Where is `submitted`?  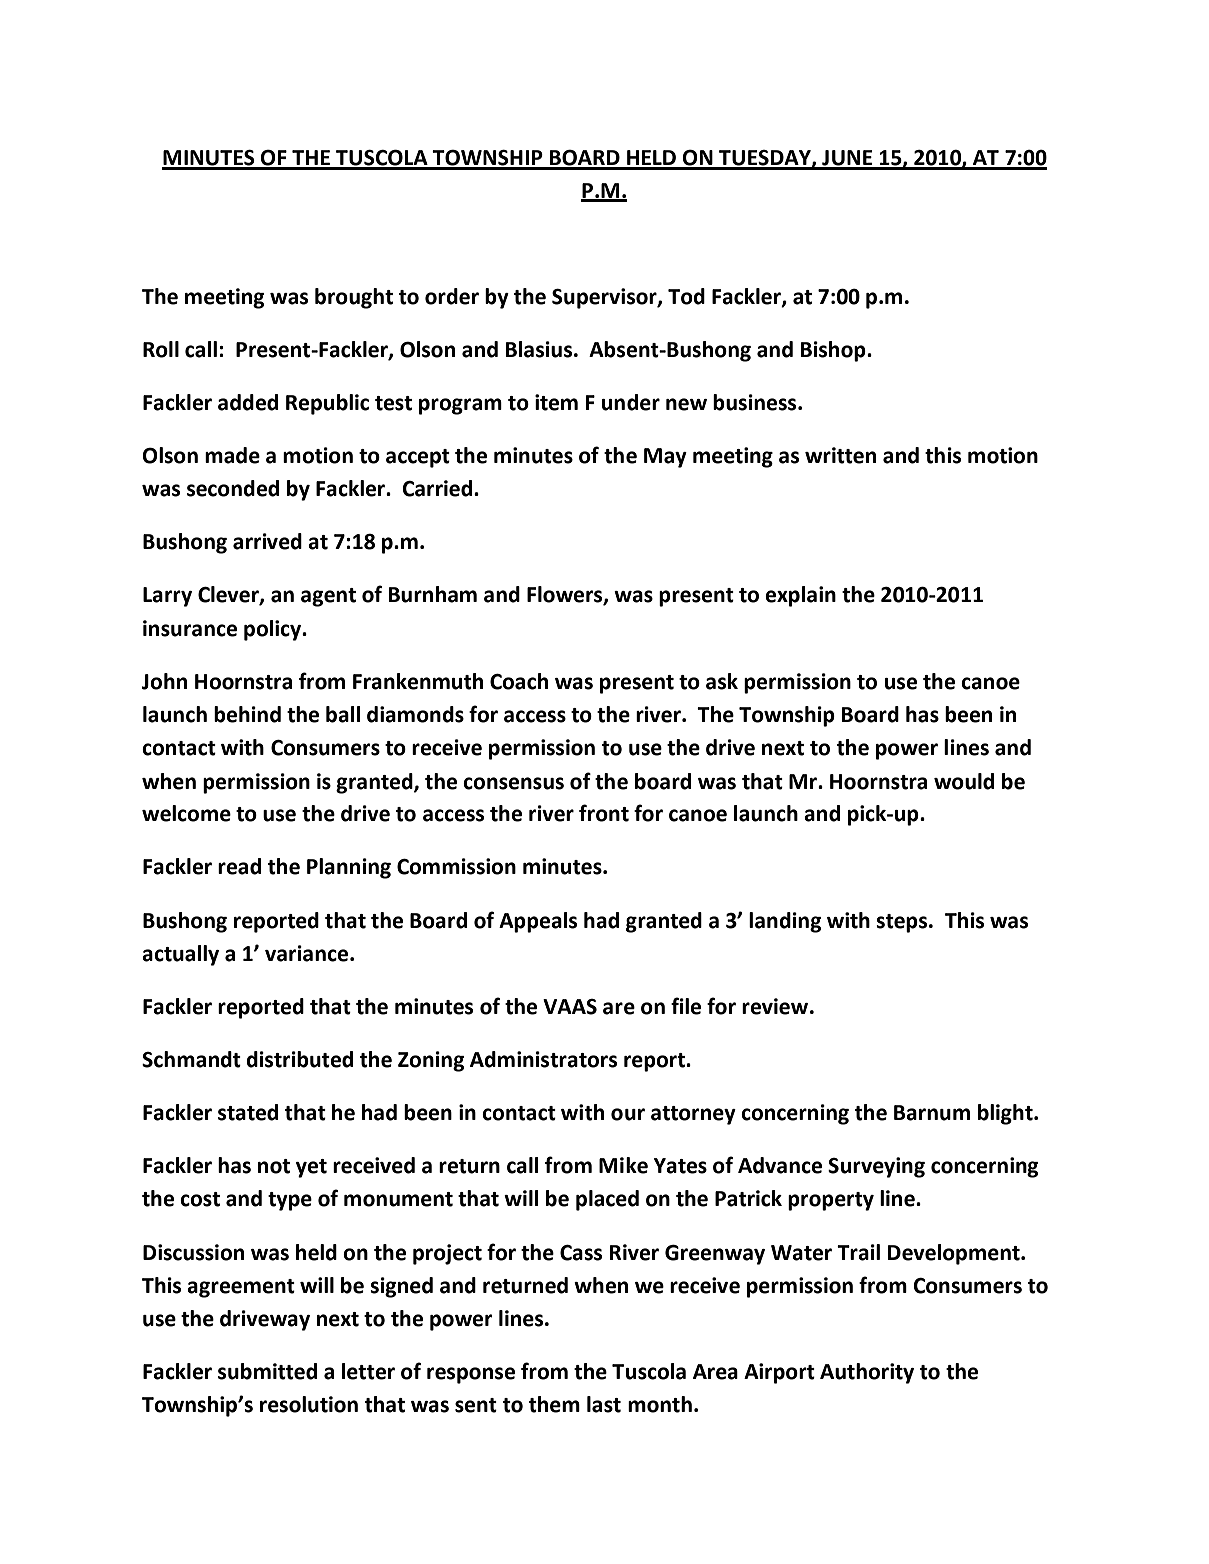
submitted is located at coordinates (267, 1371).
